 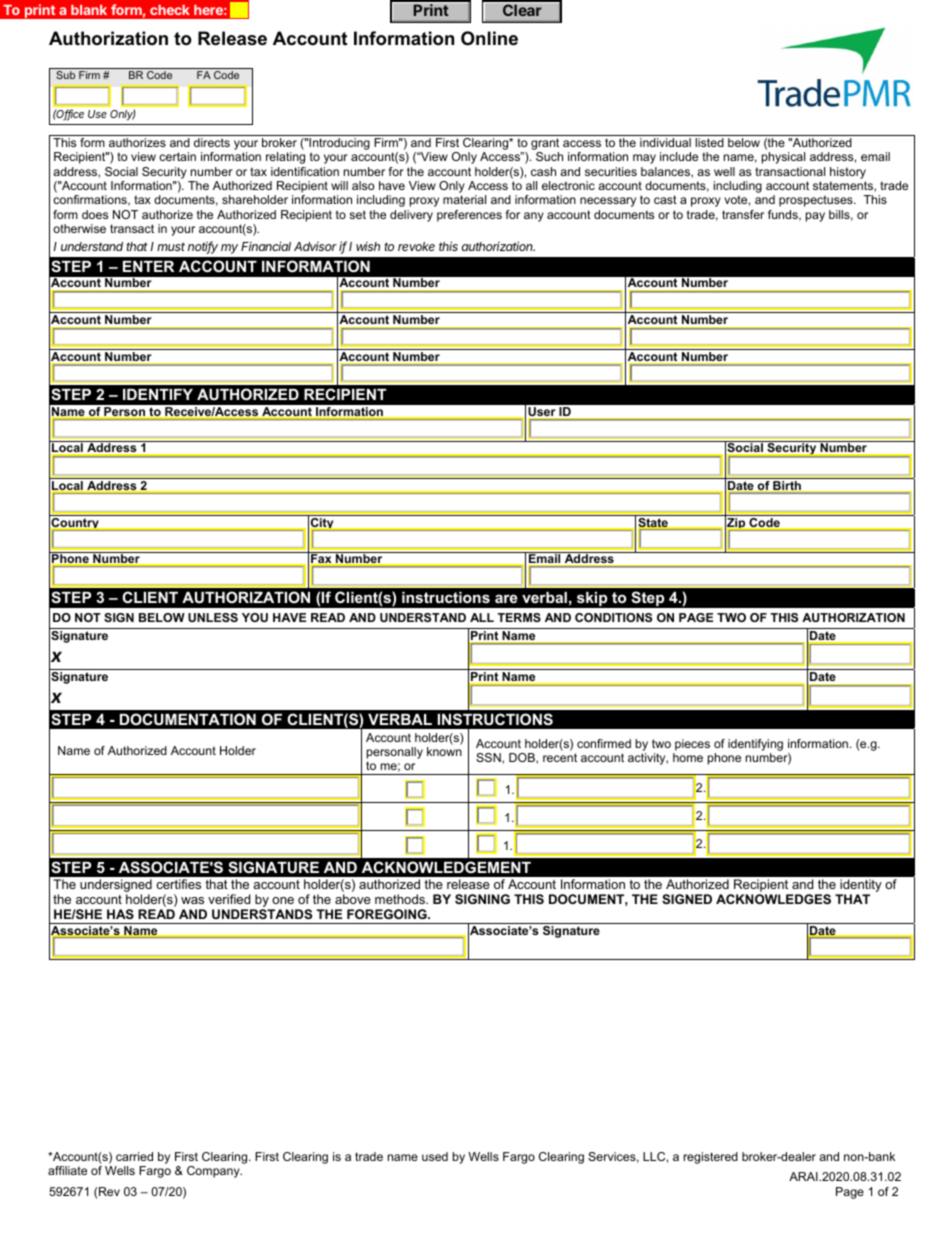 I want to click on Online, so click(x=489, y=38).
